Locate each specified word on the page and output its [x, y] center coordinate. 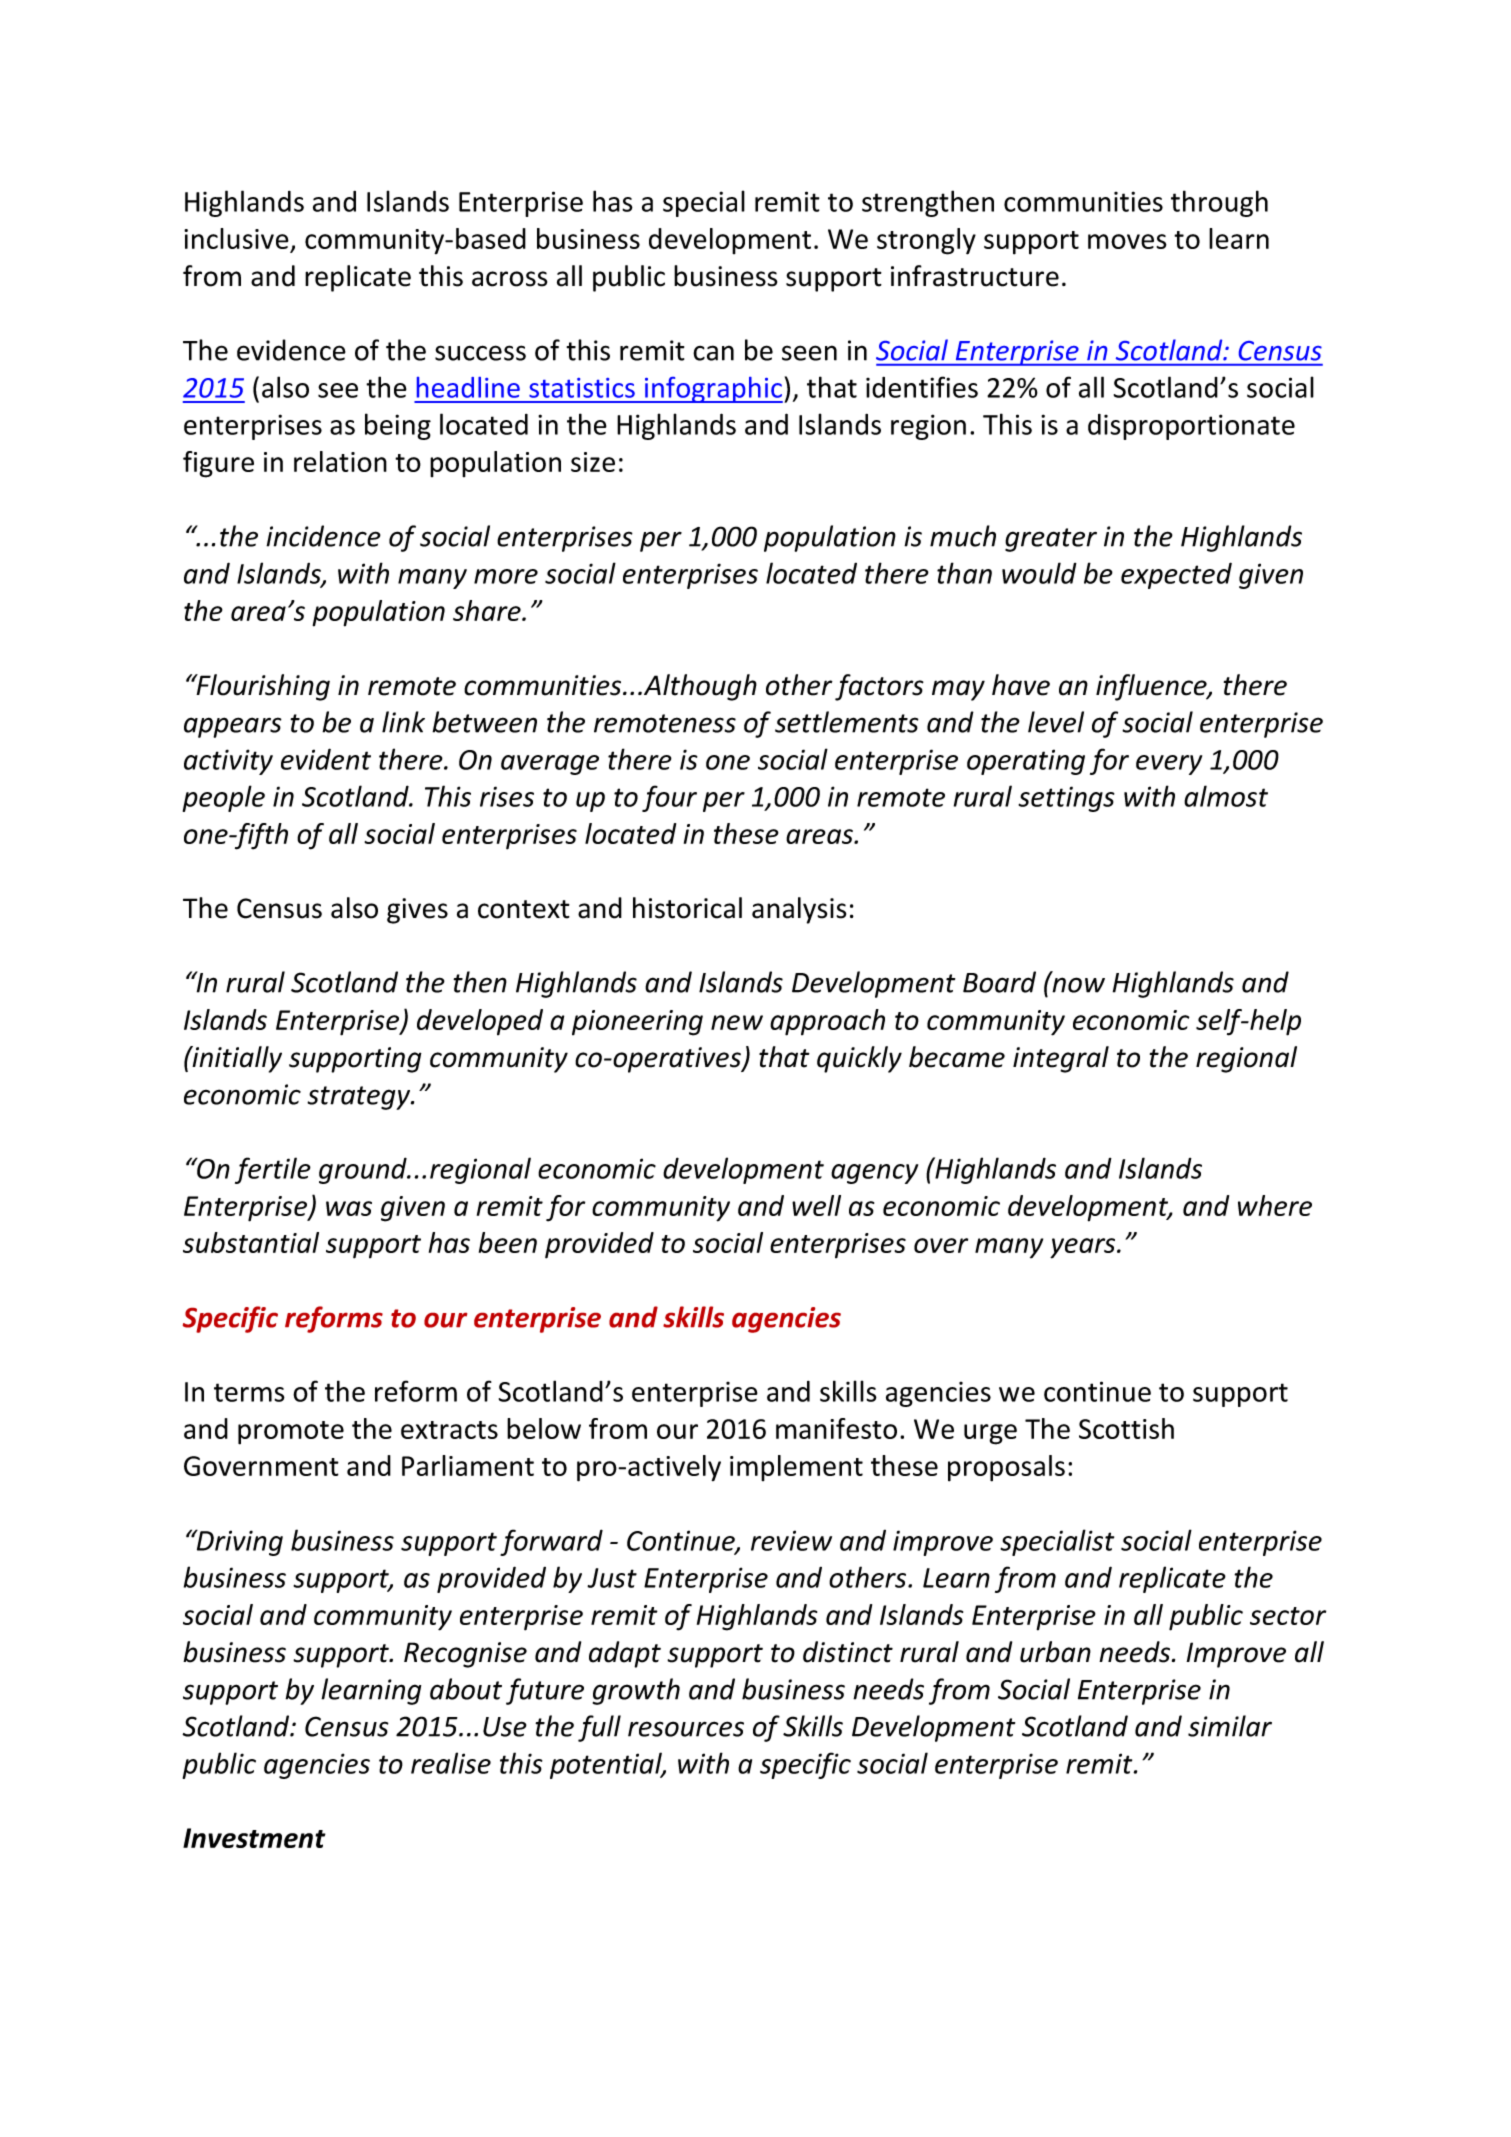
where [1275, 1205]
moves [1127, 241]
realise [451, 1763]
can [713, 353]
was [349, 1208]
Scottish [1126, 1428]
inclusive [237, 240]
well [816, 1205]
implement [796, 1468]
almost [1226, 796]
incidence [323, 536]
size [593, 462]
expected [1176, 575]
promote [291, 1433]
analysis [799, 910]
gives [417, 911]
